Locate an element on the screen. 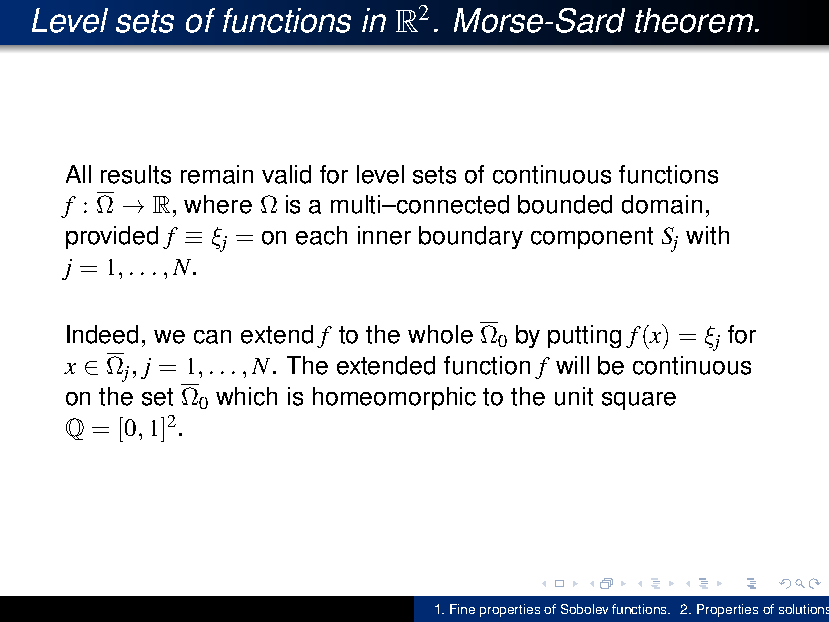 Image resolution: width=829 pixels, height=622 pixels. Sobolev is located at coordinates (584, 609).
